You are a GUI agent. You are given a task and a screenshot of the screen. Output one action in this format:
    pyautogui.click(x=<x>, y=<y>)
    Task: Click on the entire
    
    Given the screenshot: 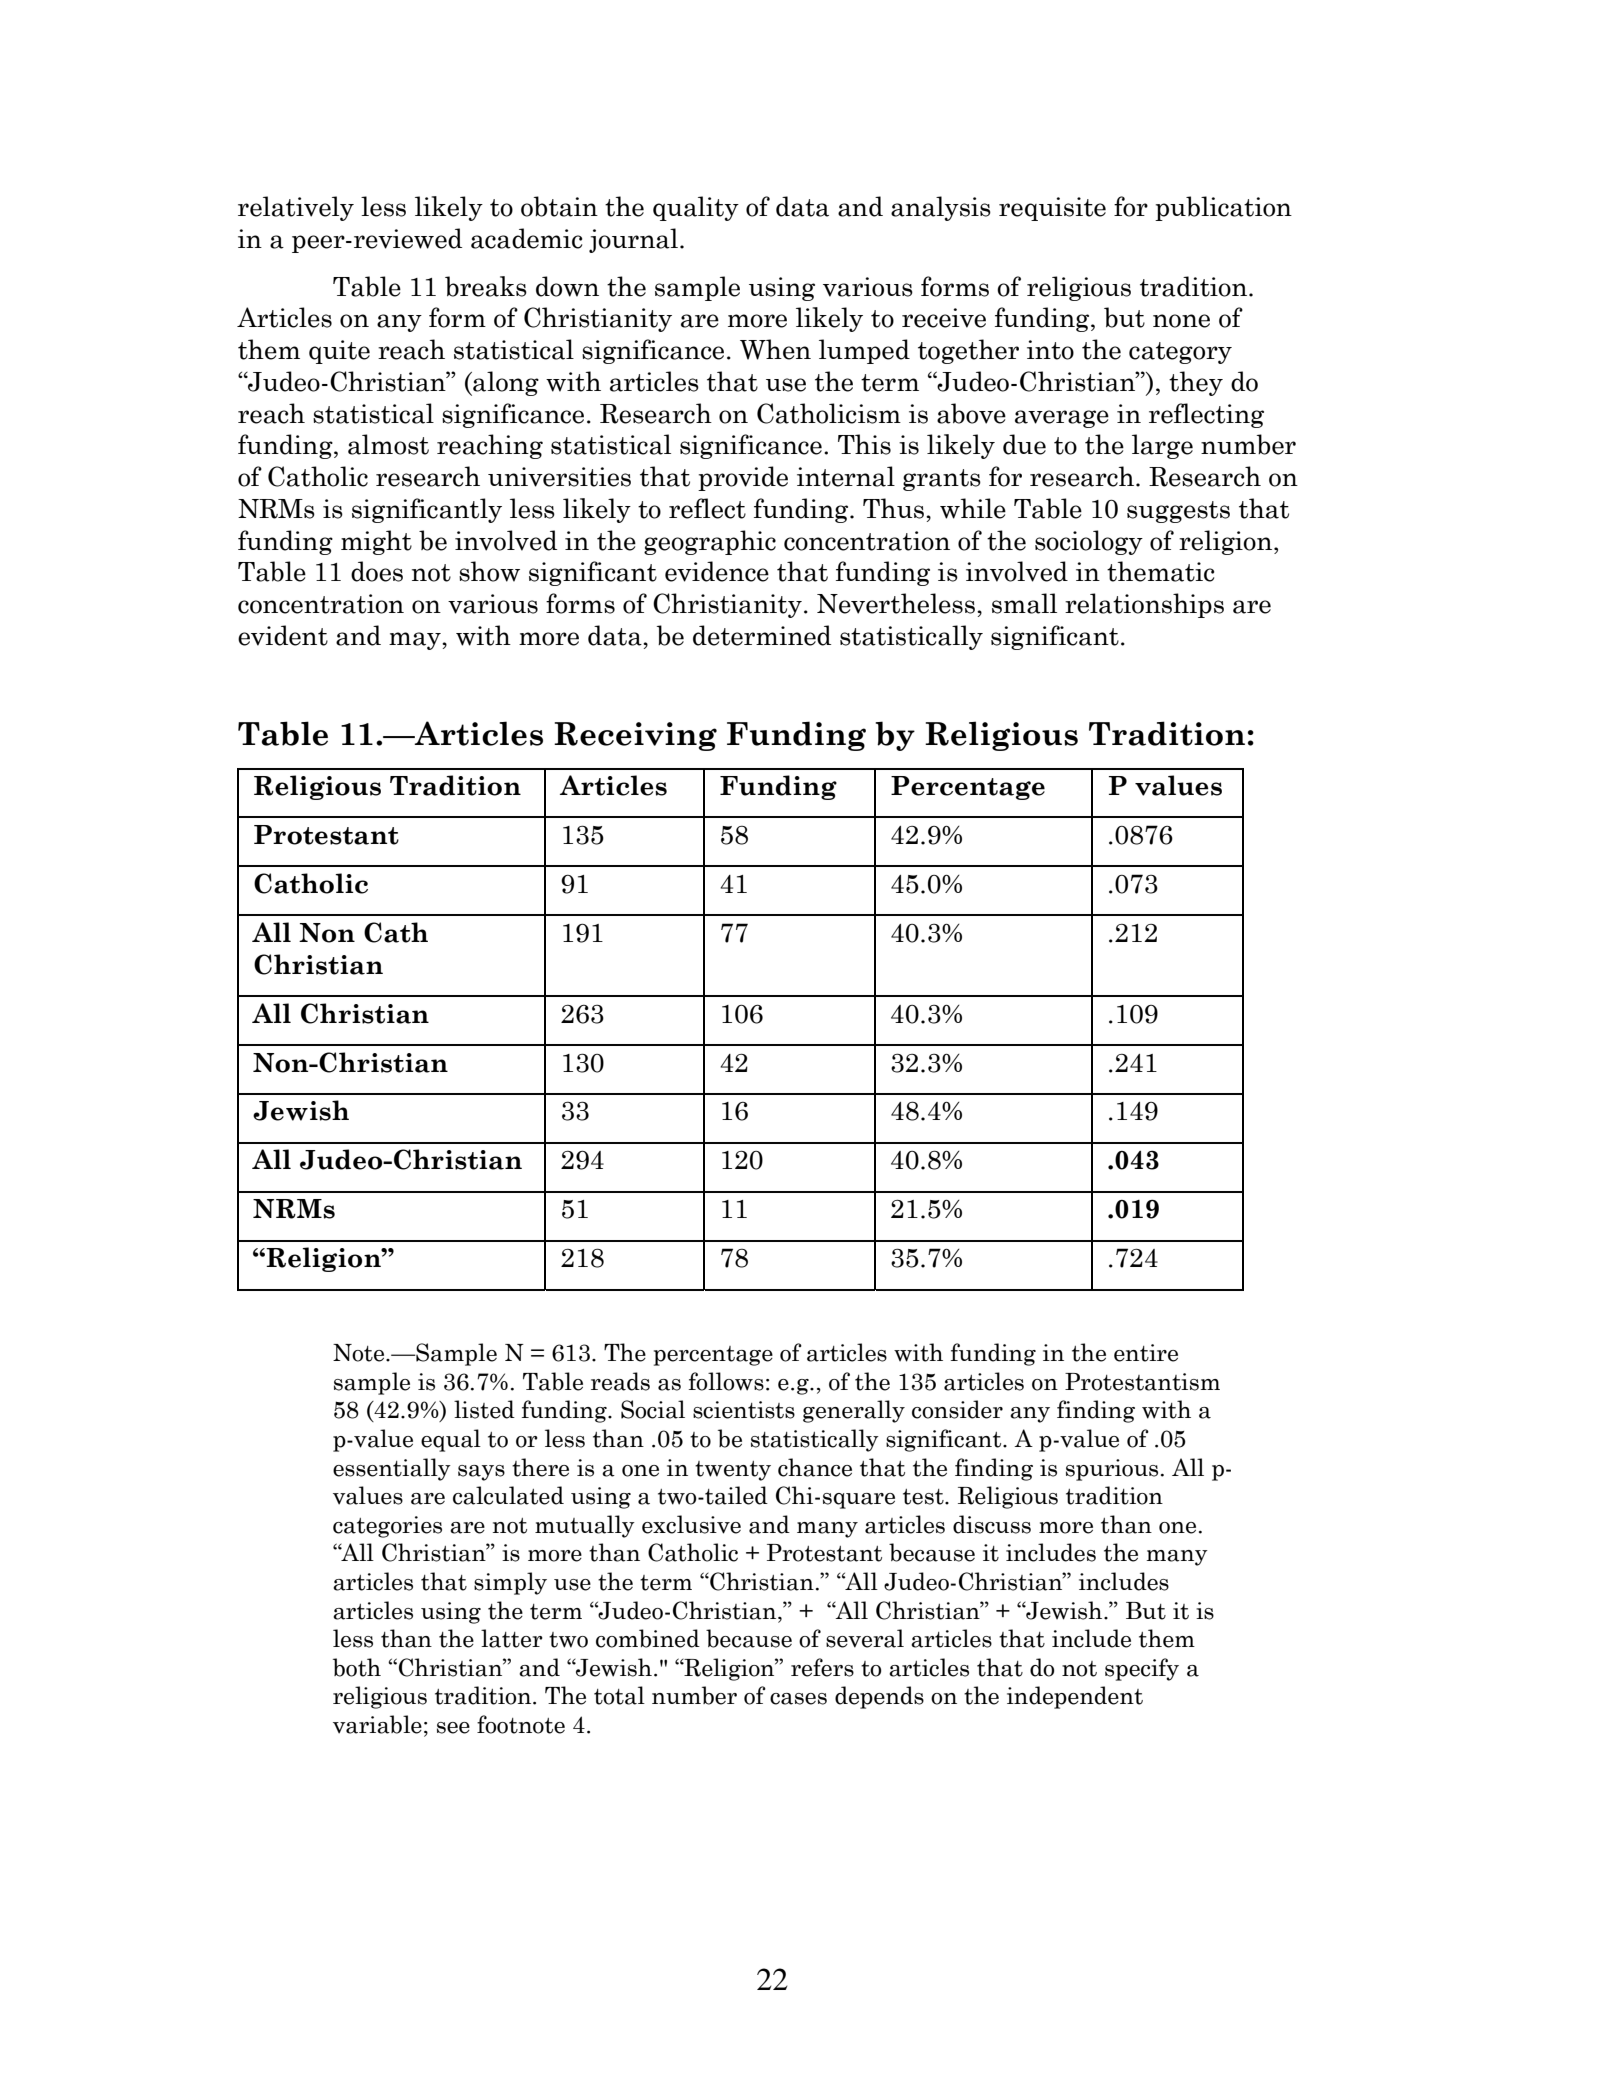 What is the action you would take?
    pyautogui.click(x=1146, y=1353)
